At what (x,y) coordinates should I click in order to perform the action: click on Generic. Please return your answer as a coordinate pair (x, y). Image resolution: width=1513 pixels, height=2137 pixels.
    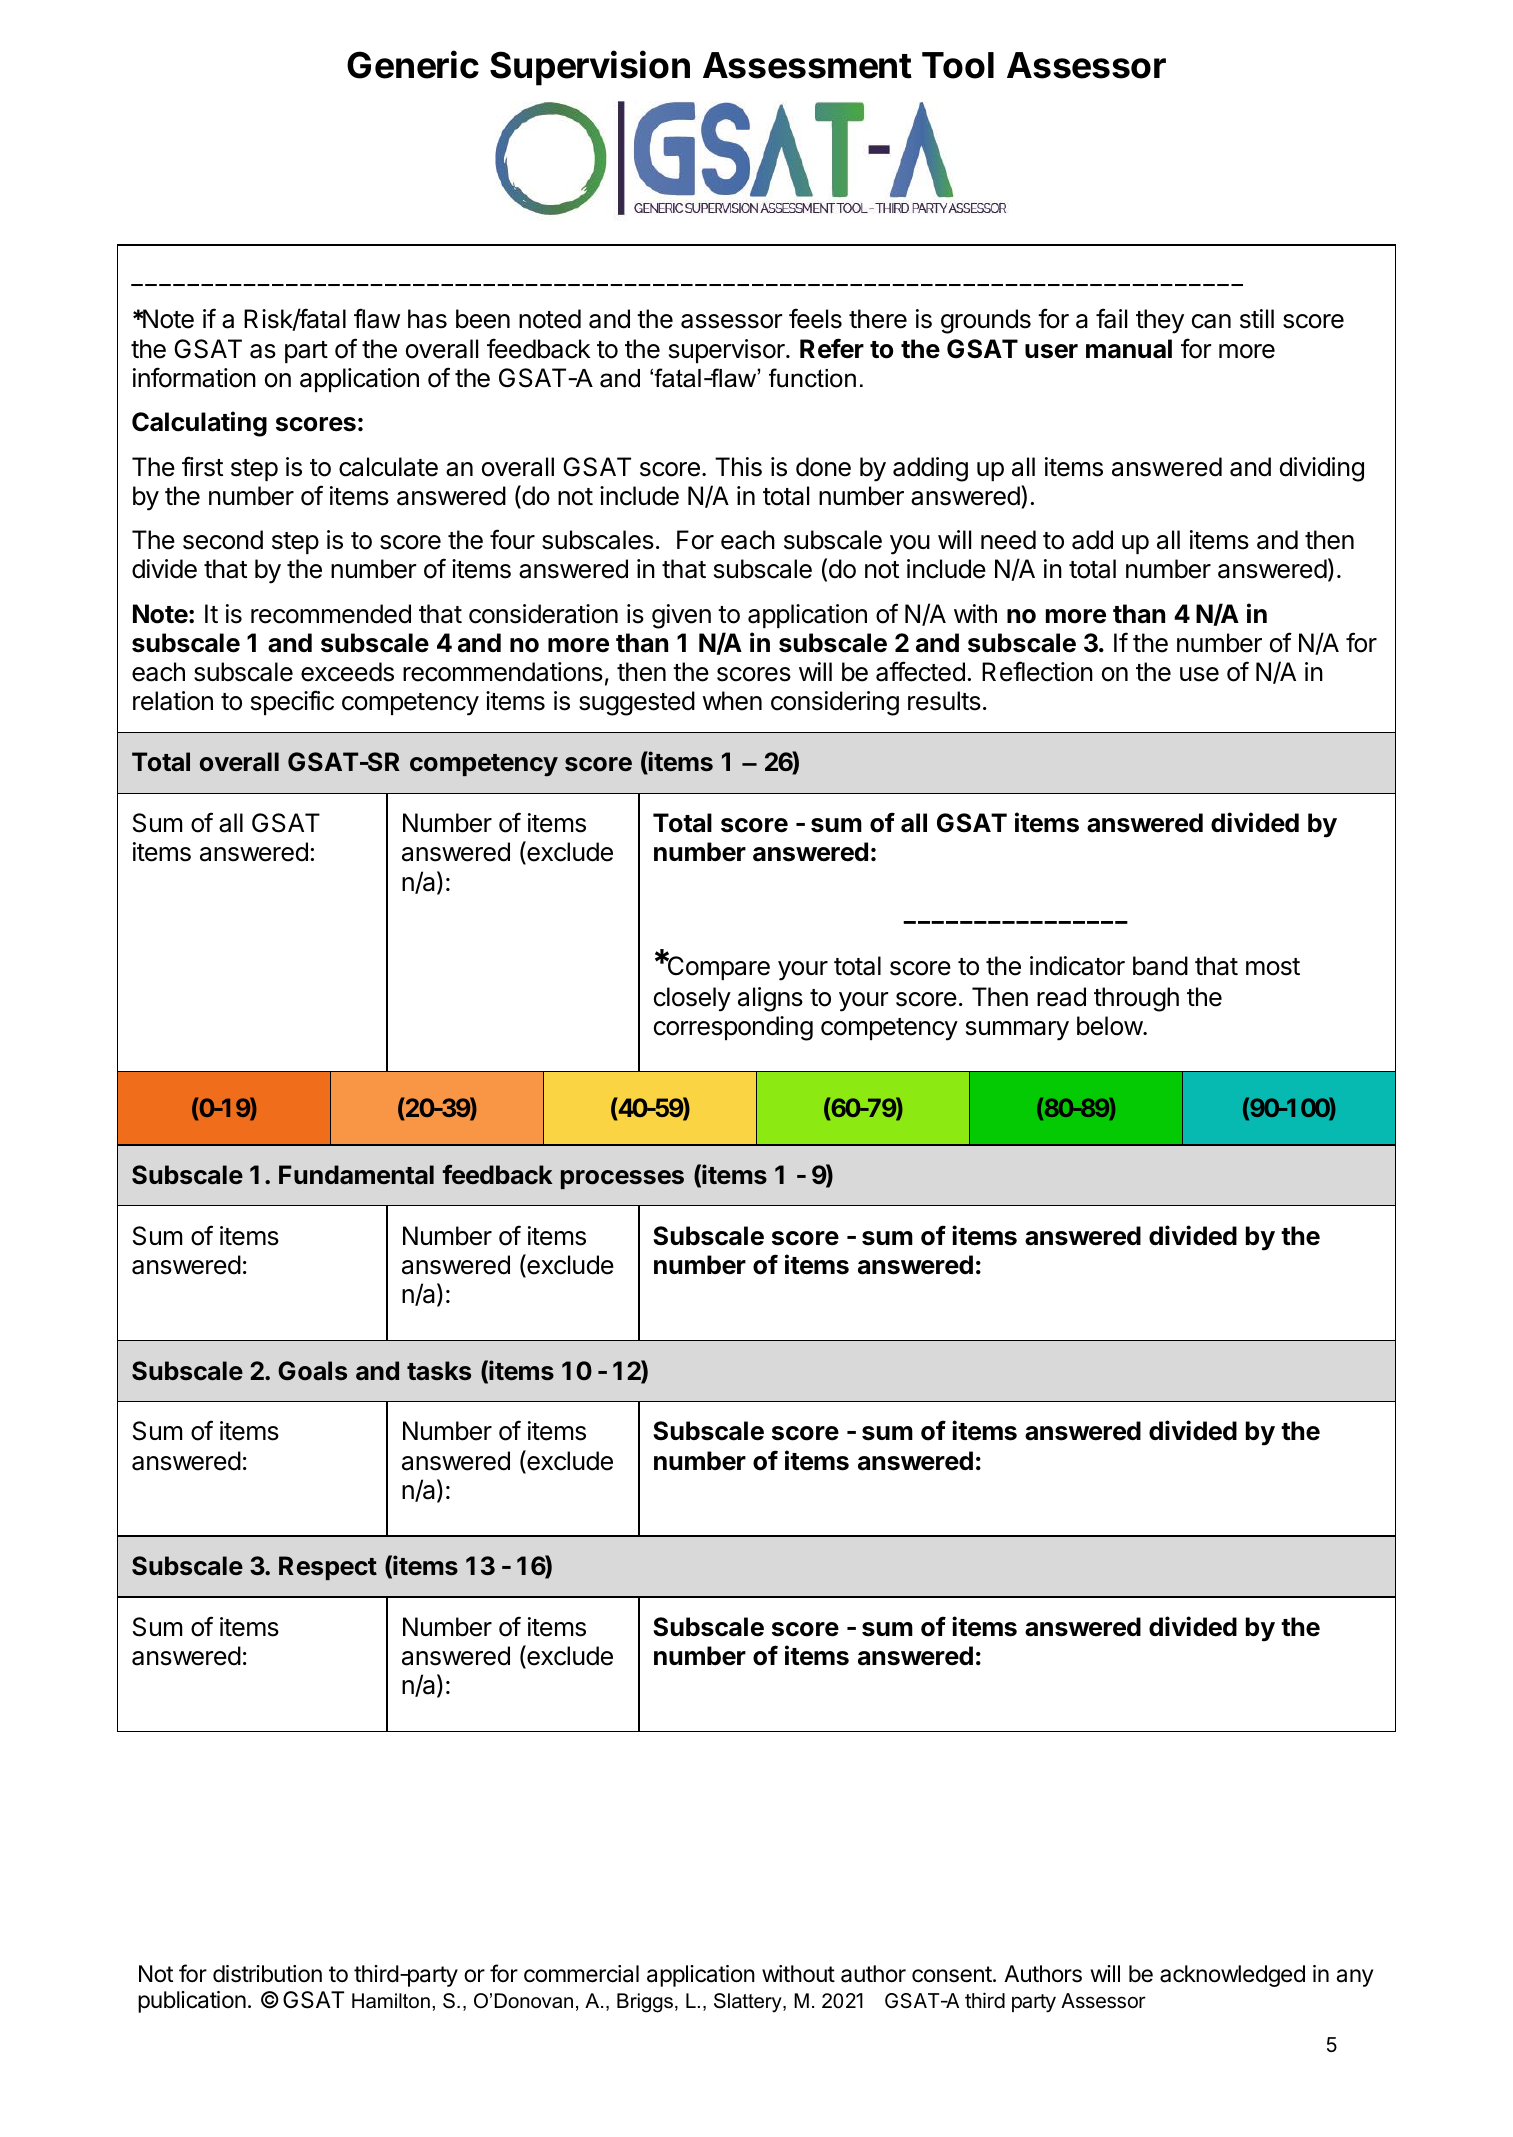
    Looking at the image, I should click on (413, 65).
